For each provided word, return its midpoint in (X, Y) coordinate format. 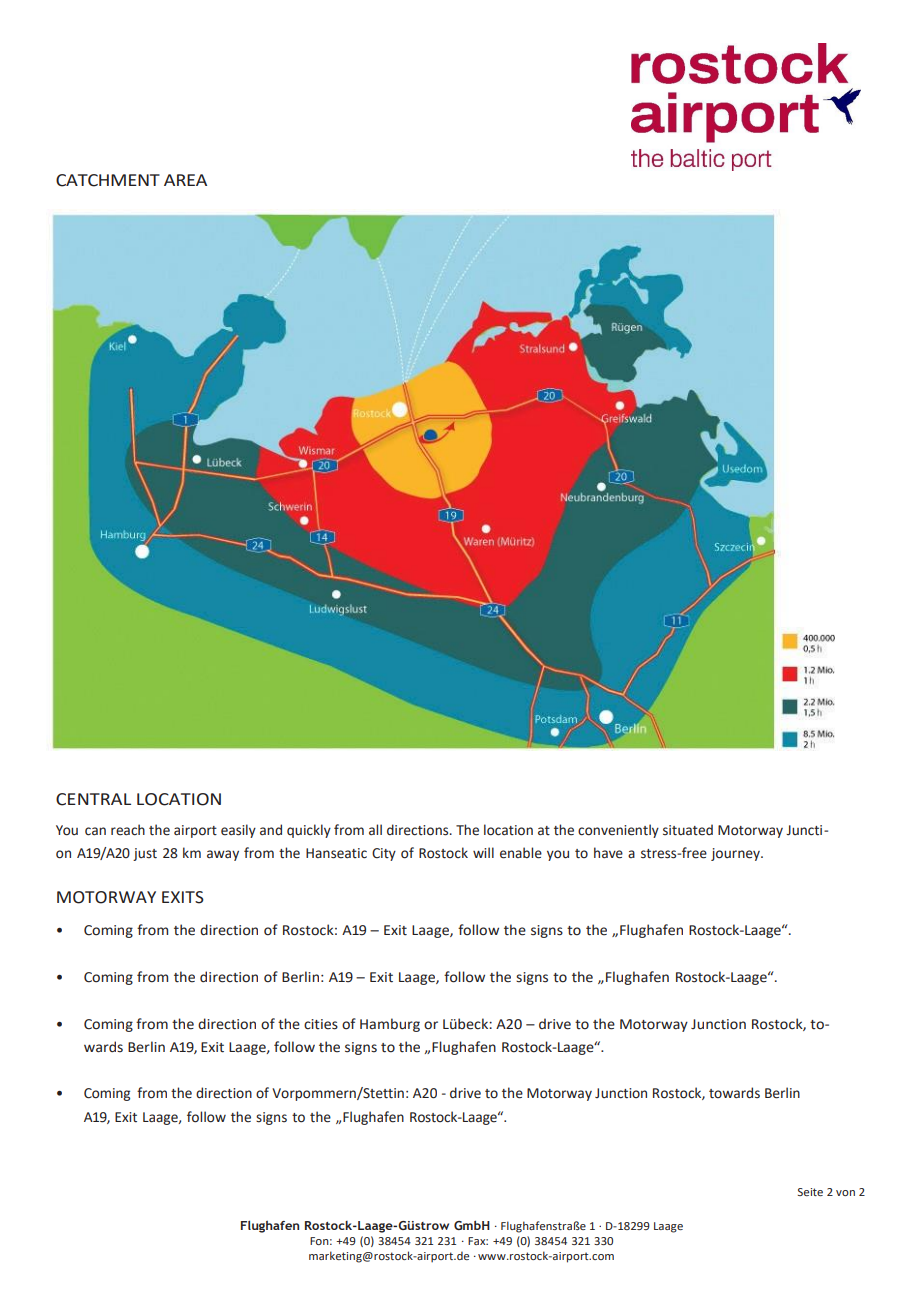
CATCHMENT (108, 180)
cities (321, 1024)
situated (688, 830)
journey (736, 854)
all (375, 829)
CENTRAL (93, 799)
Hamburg (390, 1025)
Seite (810, 1192)
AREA (185, 180)
